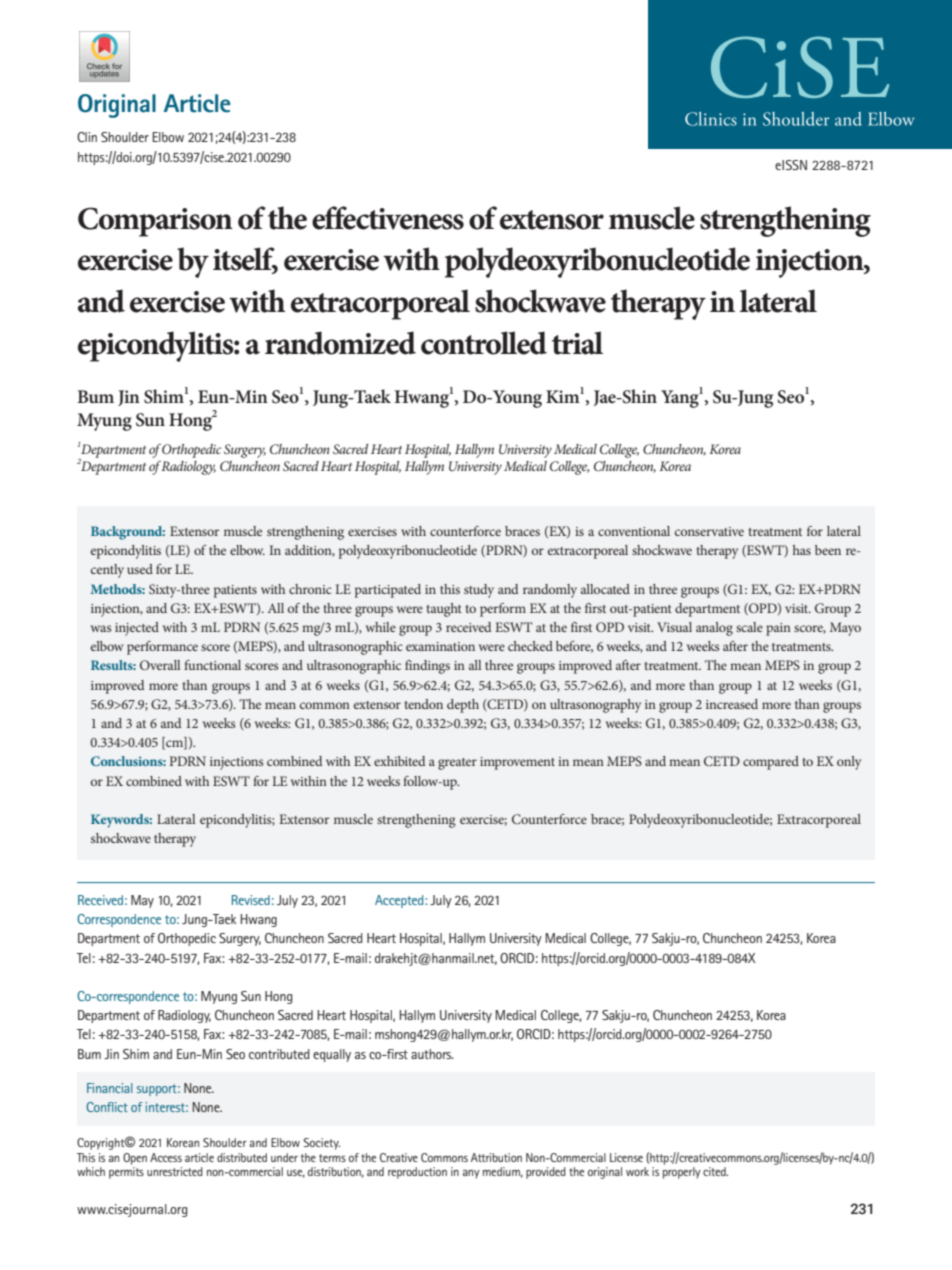 The width and height of the page is (952, 1270). What do you see at coordinates (771, 763) in the page?
I see `compared` at bounding box center [771, 763].
